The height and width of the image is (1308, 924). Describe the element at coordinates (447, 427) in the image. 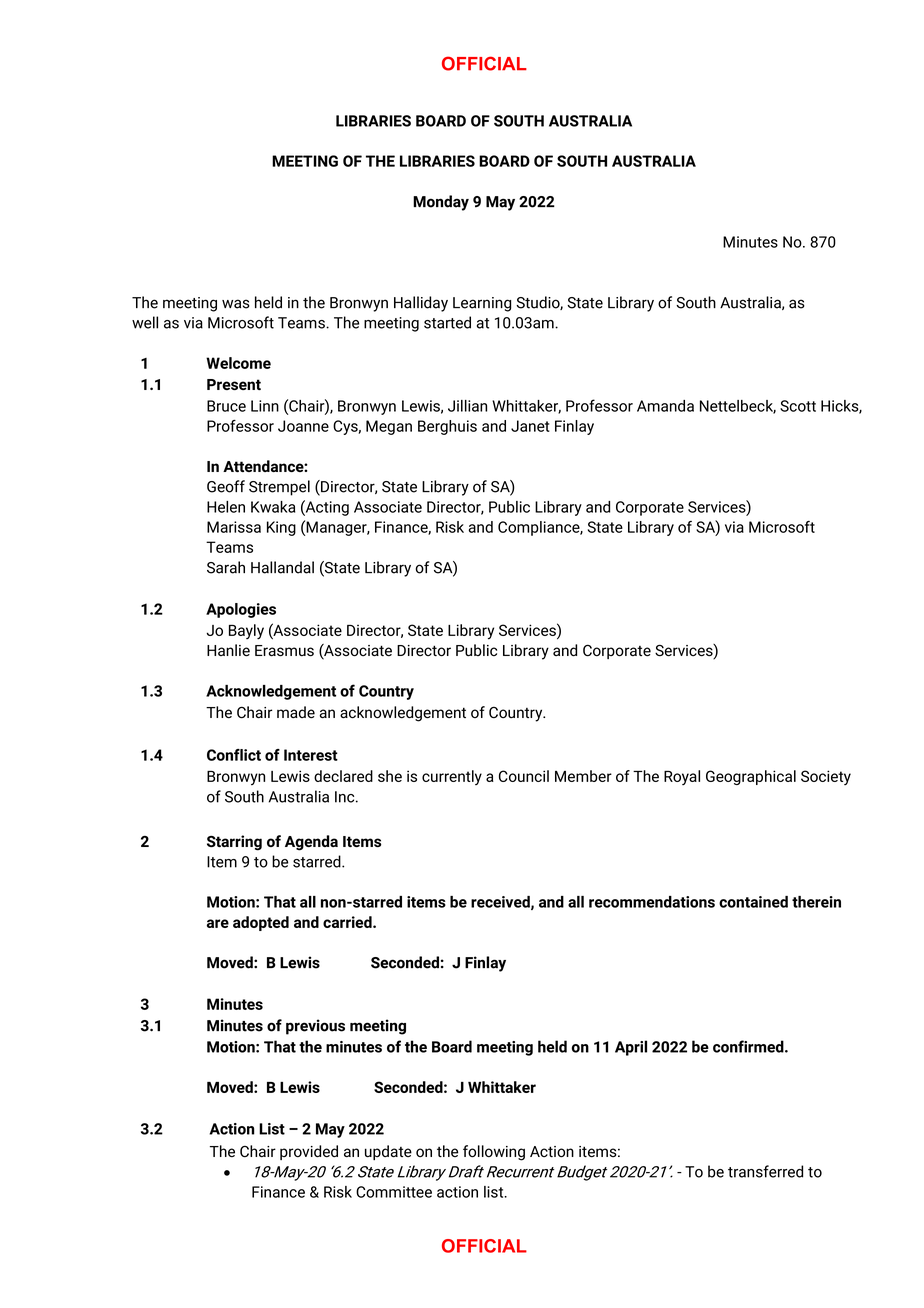

I see `Berghuis` at that location.
